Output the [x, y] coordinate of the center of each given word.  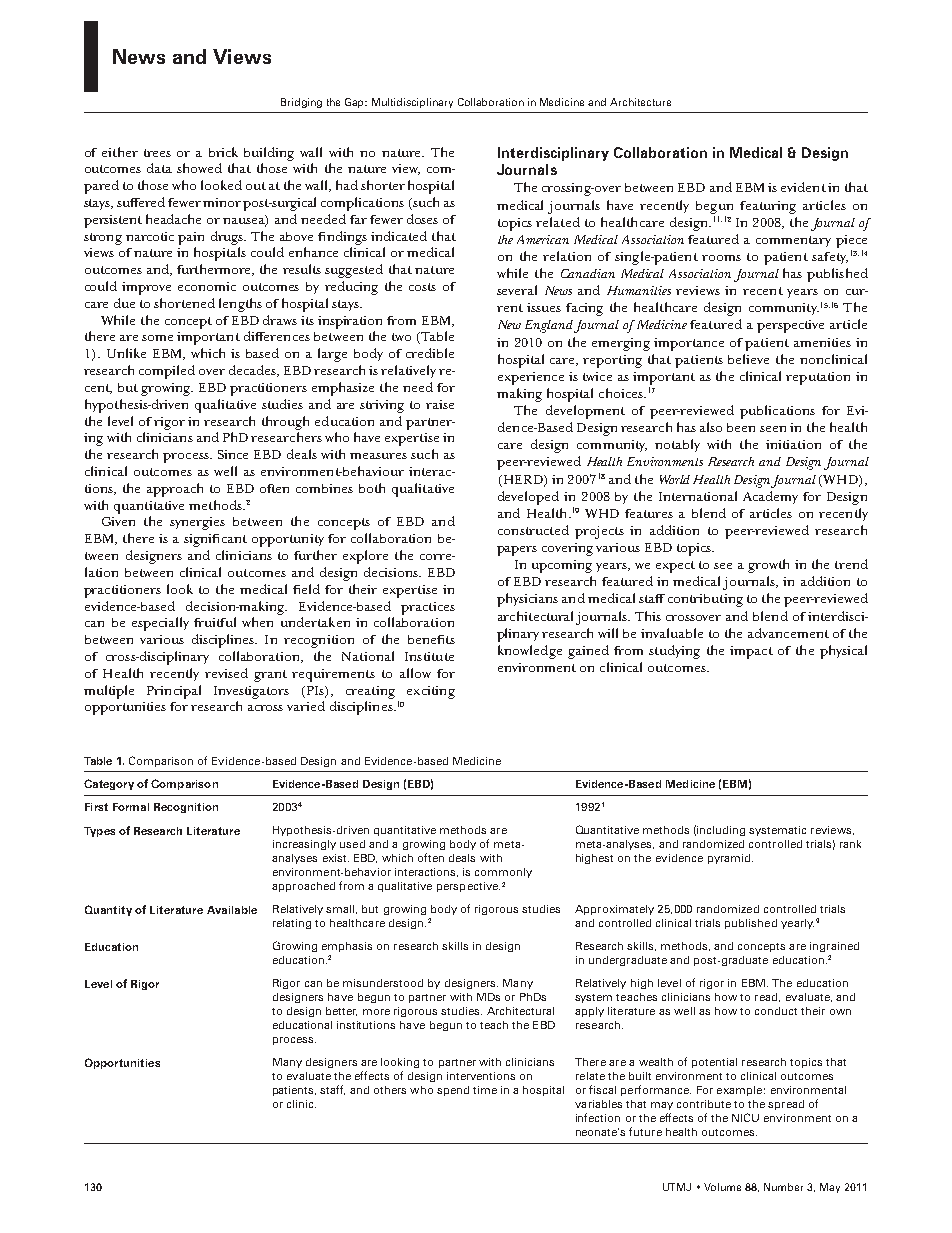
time [485, 1090]
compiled [167, 372]
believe [748, 359]
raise [440, 404]
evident [803, 187]
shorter [383, 185]
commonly [503, 873]
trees [157, 153]
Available [232, 910]
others [390, 1090]
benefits [431, 639]
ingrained [834, 947]
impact [751, 652]
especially [160, 624]
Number [783, 1187]
